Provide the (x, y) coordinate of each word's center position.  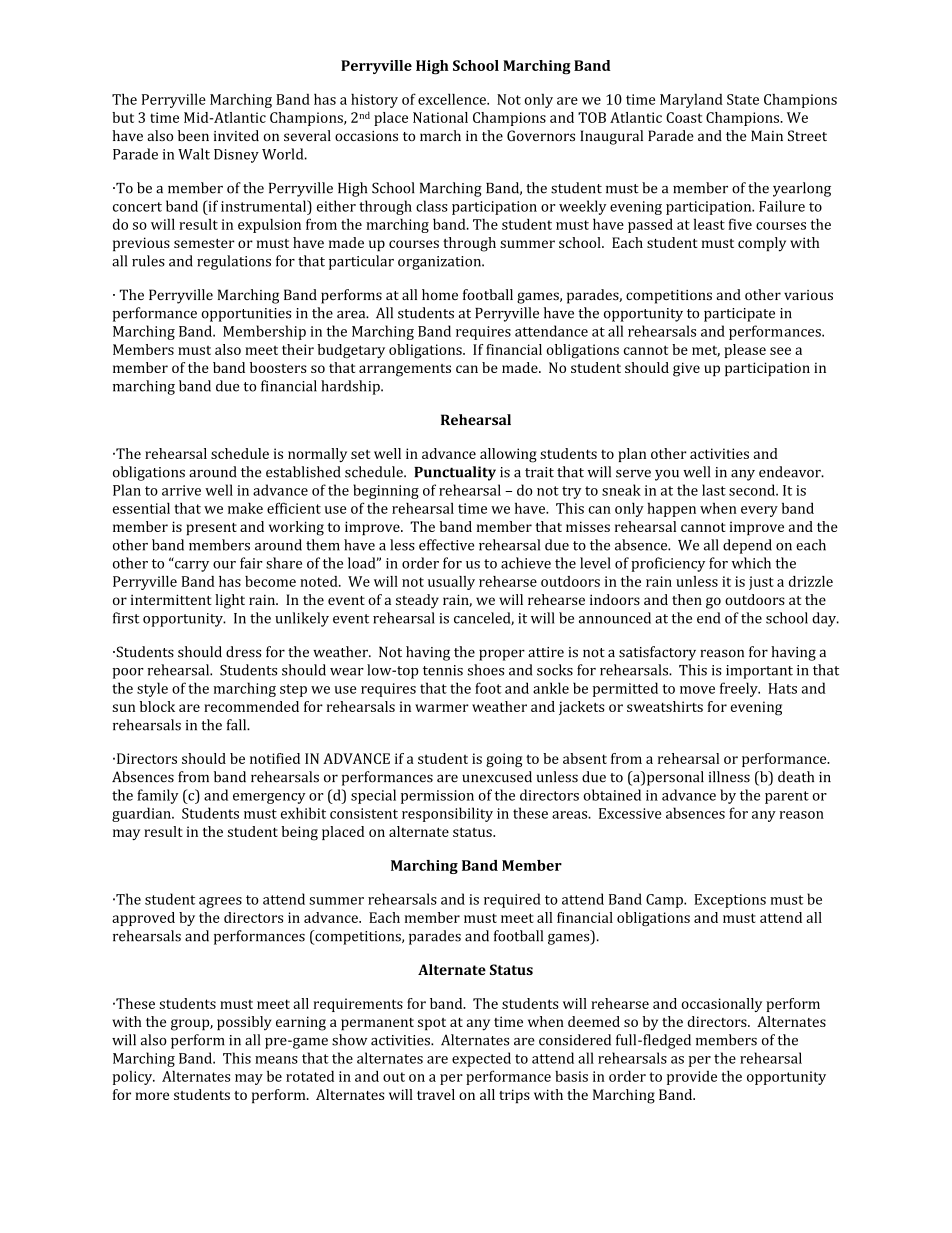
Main (767, 135)
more (152, 1096)
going (504, 760)
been (193, 135)
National (440, 117)
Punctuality (455, 473)
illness (729, 777)
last (714, 490)
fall (238, 725)
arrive (181, 490)
